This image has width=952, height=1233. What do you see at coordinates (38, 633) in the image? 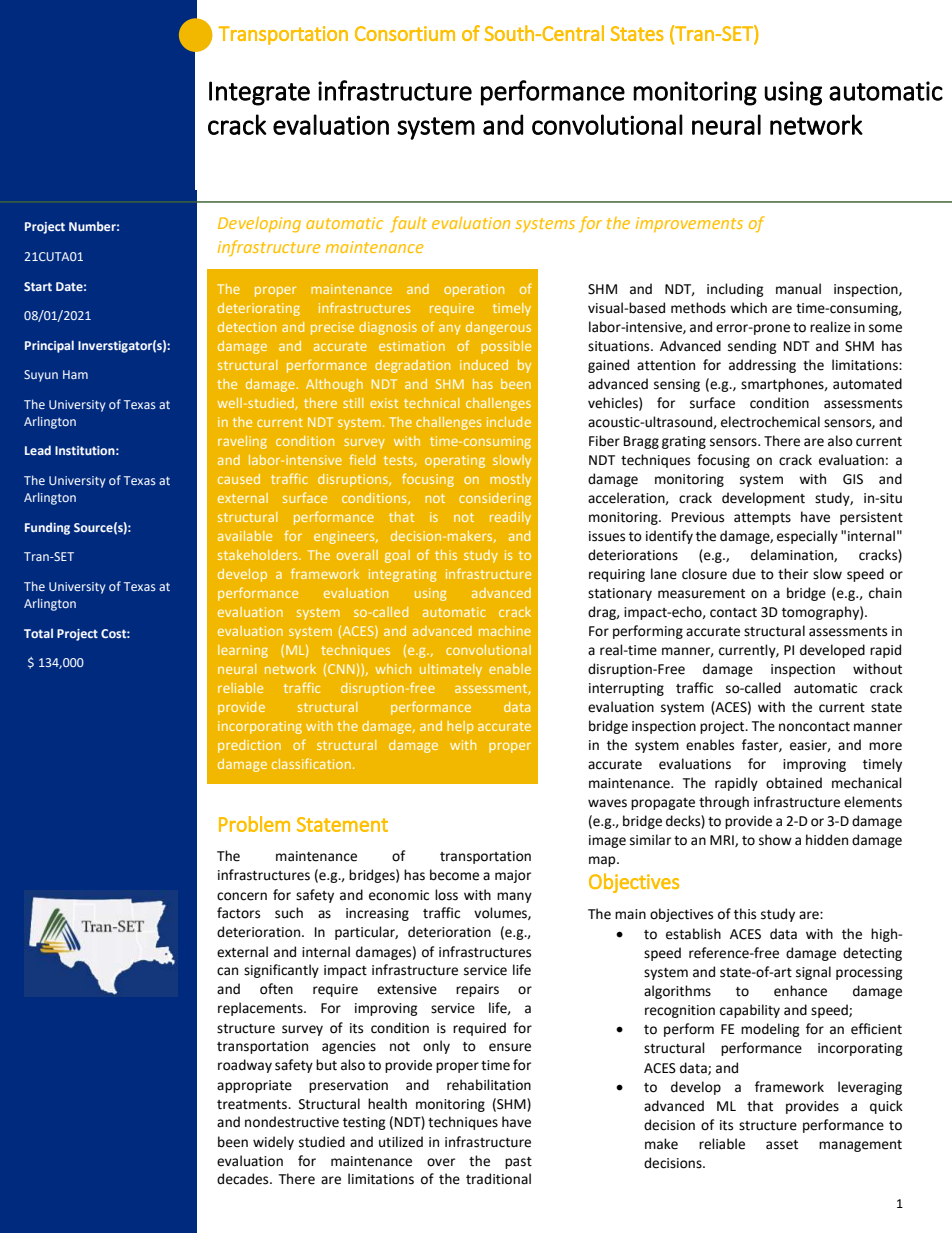
I see `Total` at bounding box center [38, 633].
